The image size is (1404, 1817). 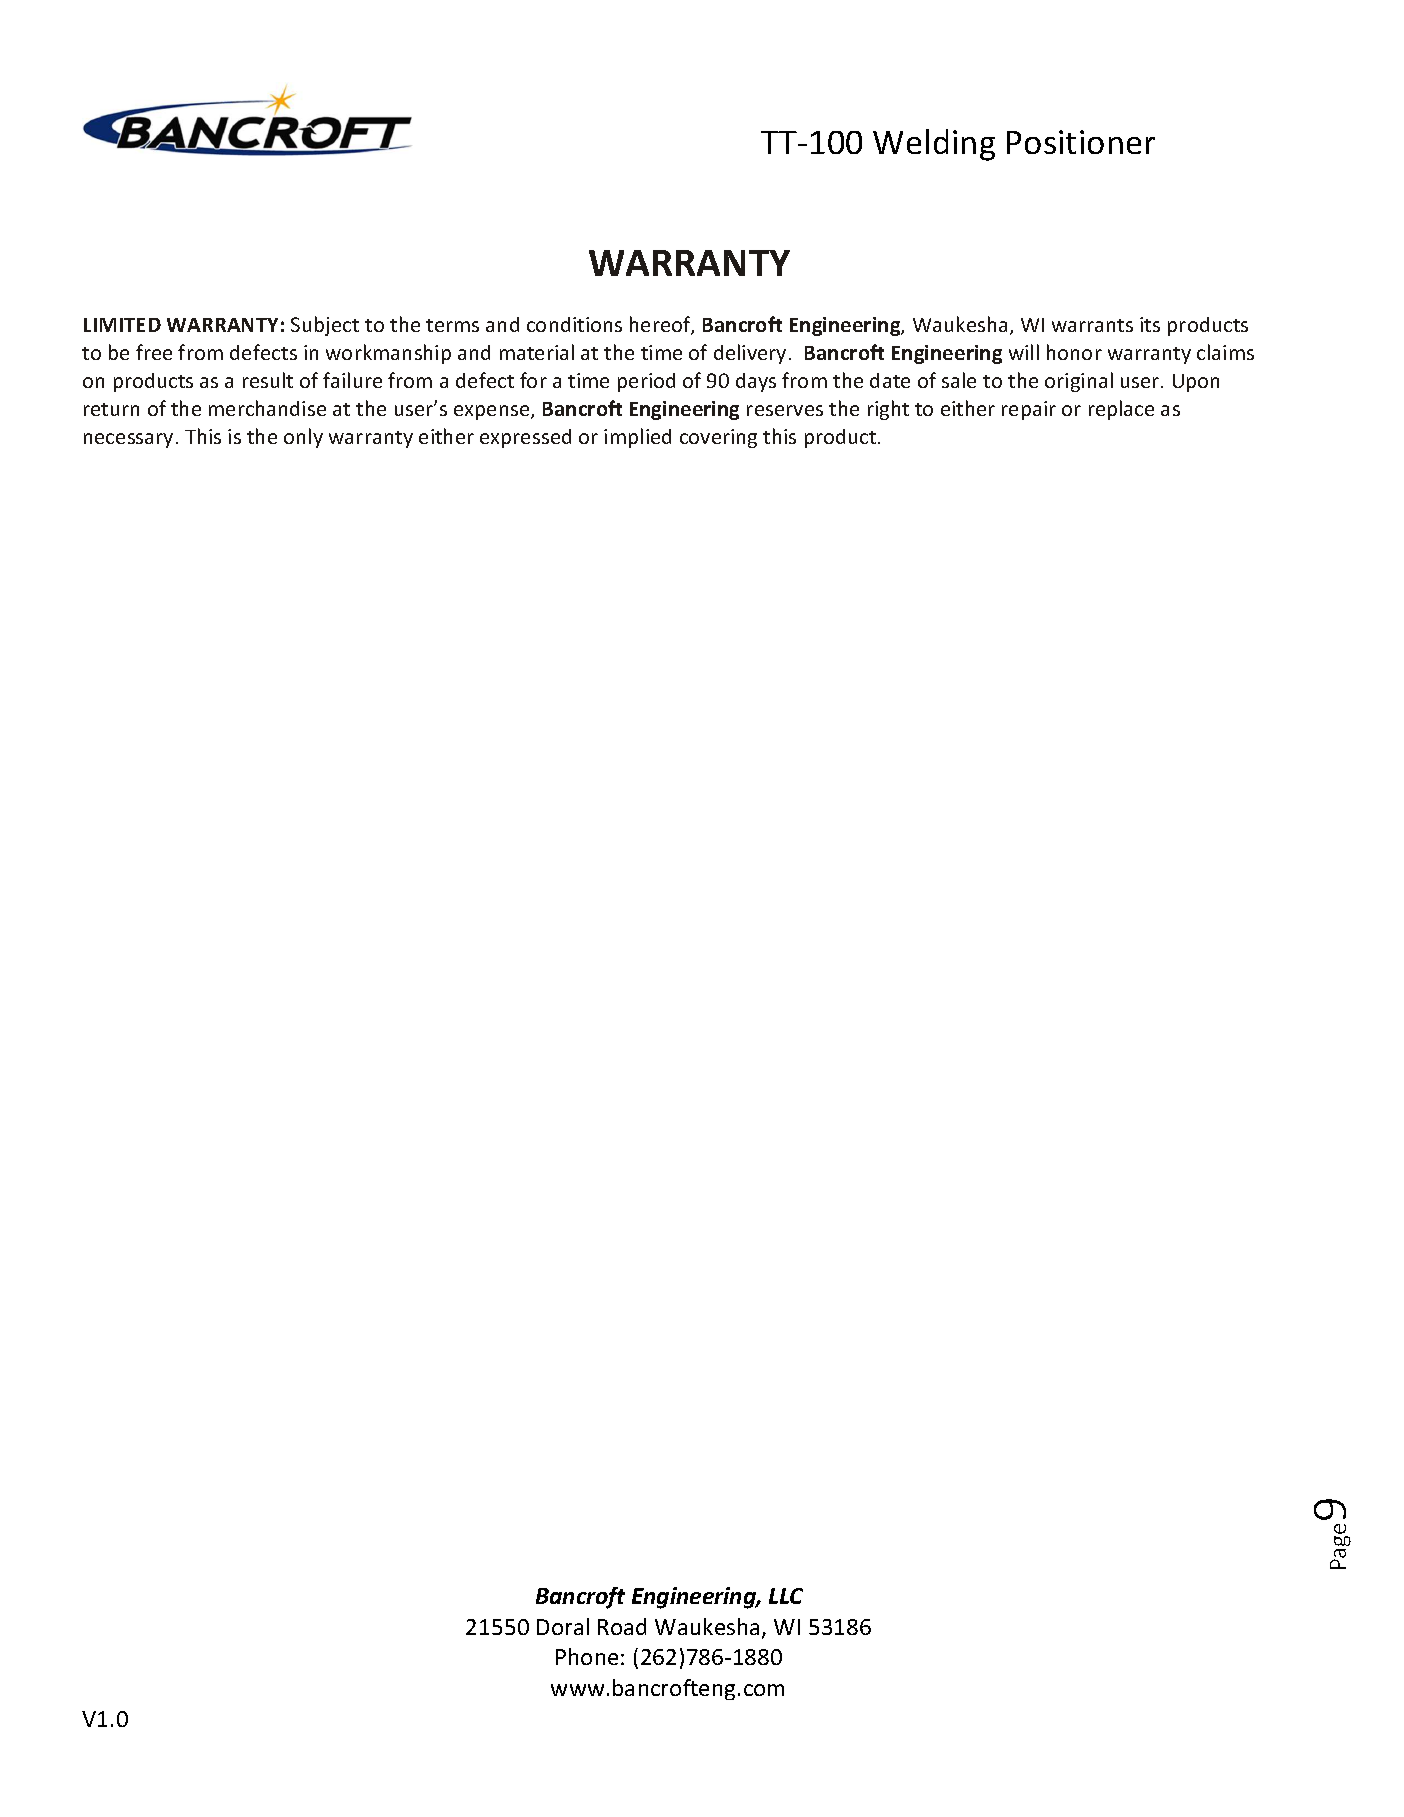 I want to click on expressed, so click(x=525, y=438).
